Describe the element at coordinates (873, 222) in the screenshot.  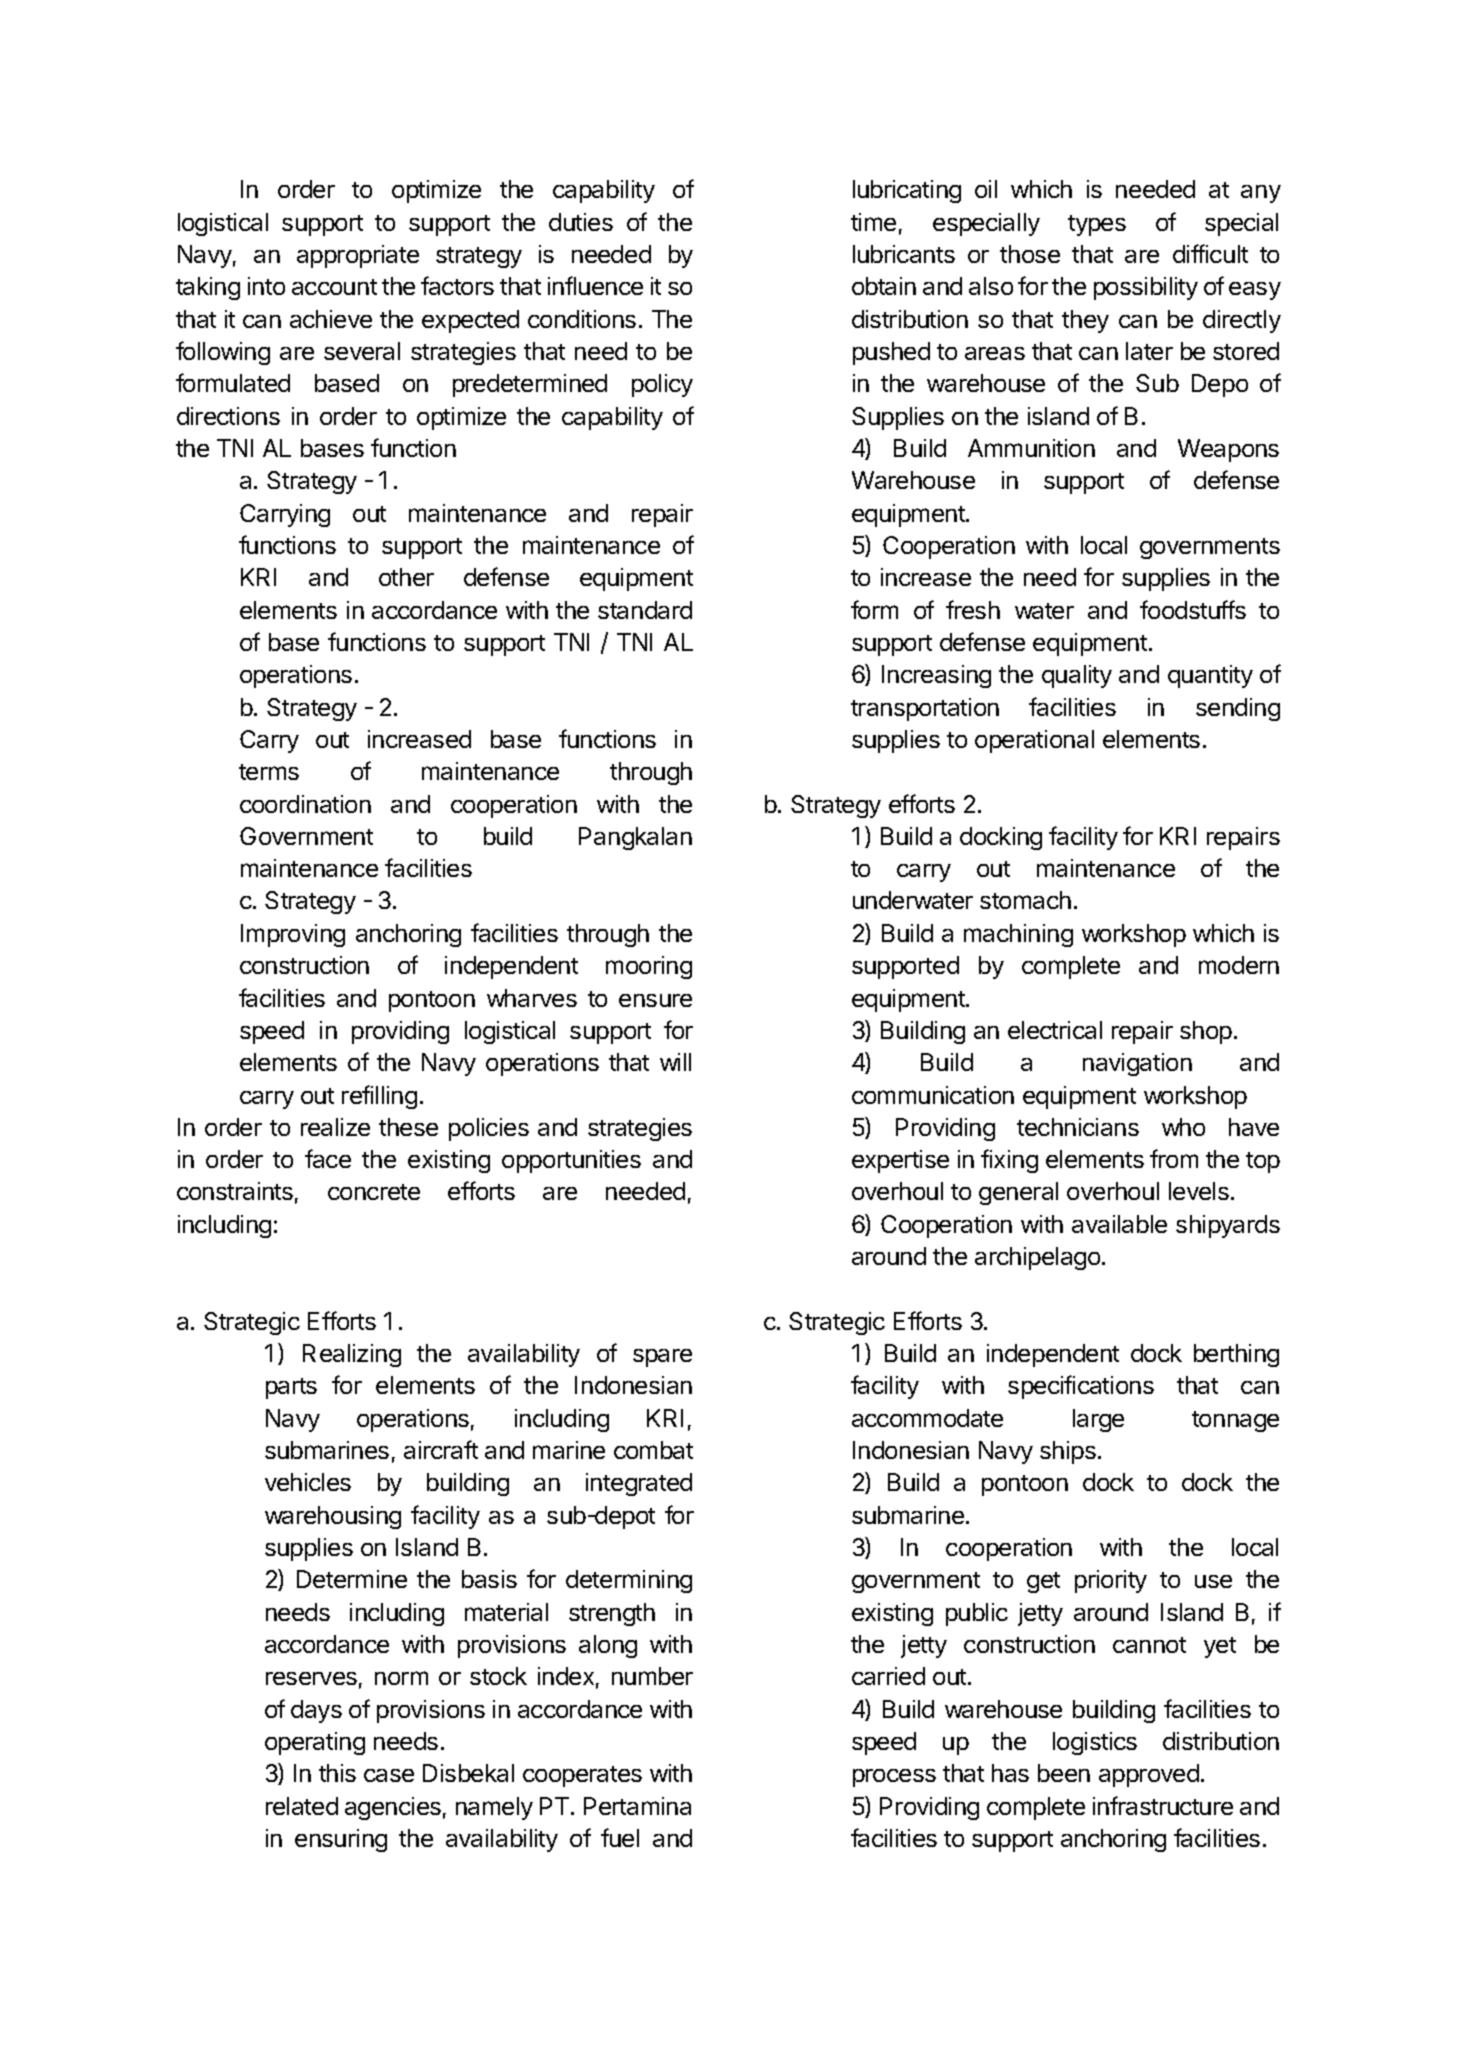
I see `time` at that location.
